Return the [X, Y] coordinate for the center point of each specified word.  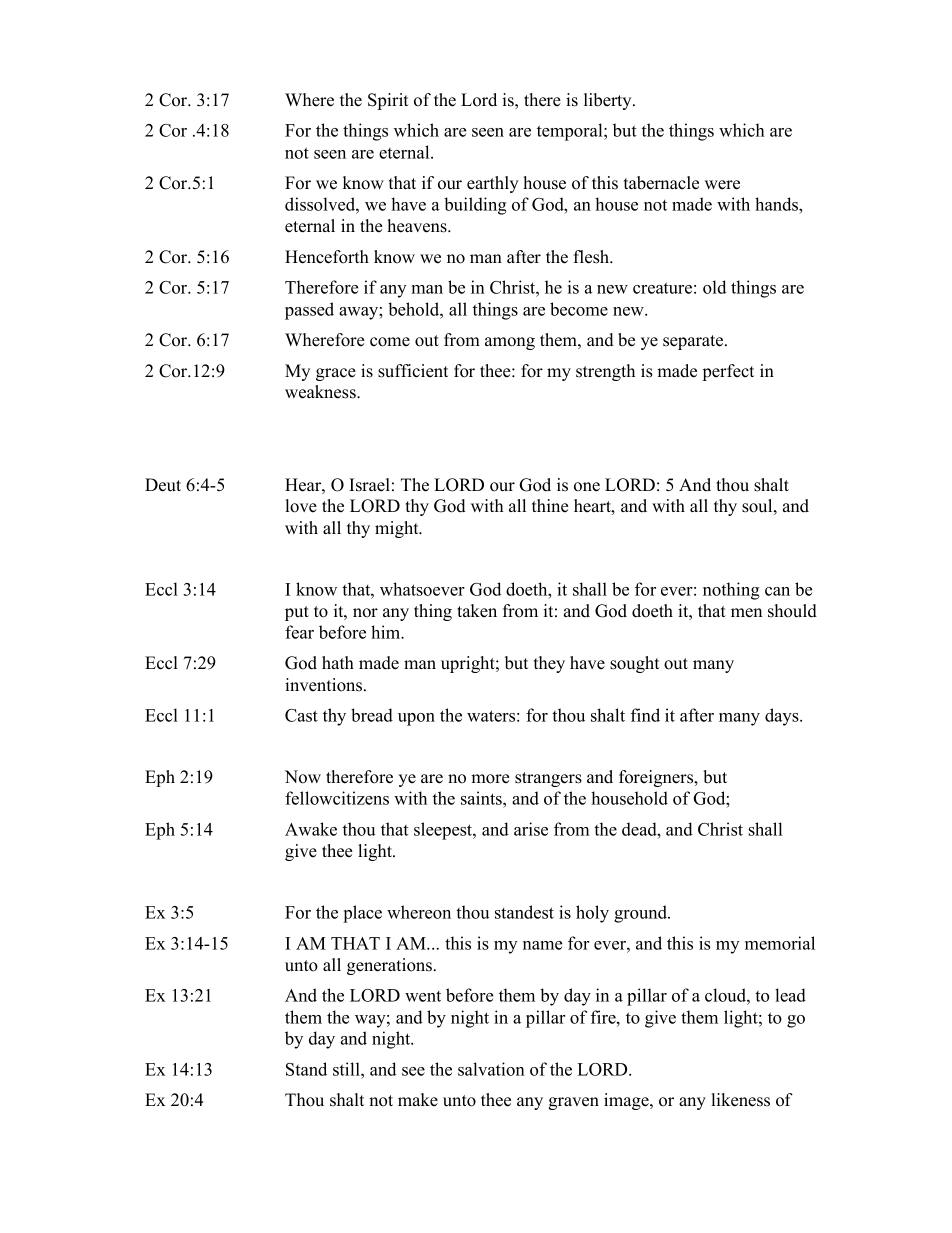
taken [477, 611]
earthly [493, 184]
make [418, 1100]
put [297, 613]
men [746, 613]
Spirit [388, 101]
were [722, 185]
